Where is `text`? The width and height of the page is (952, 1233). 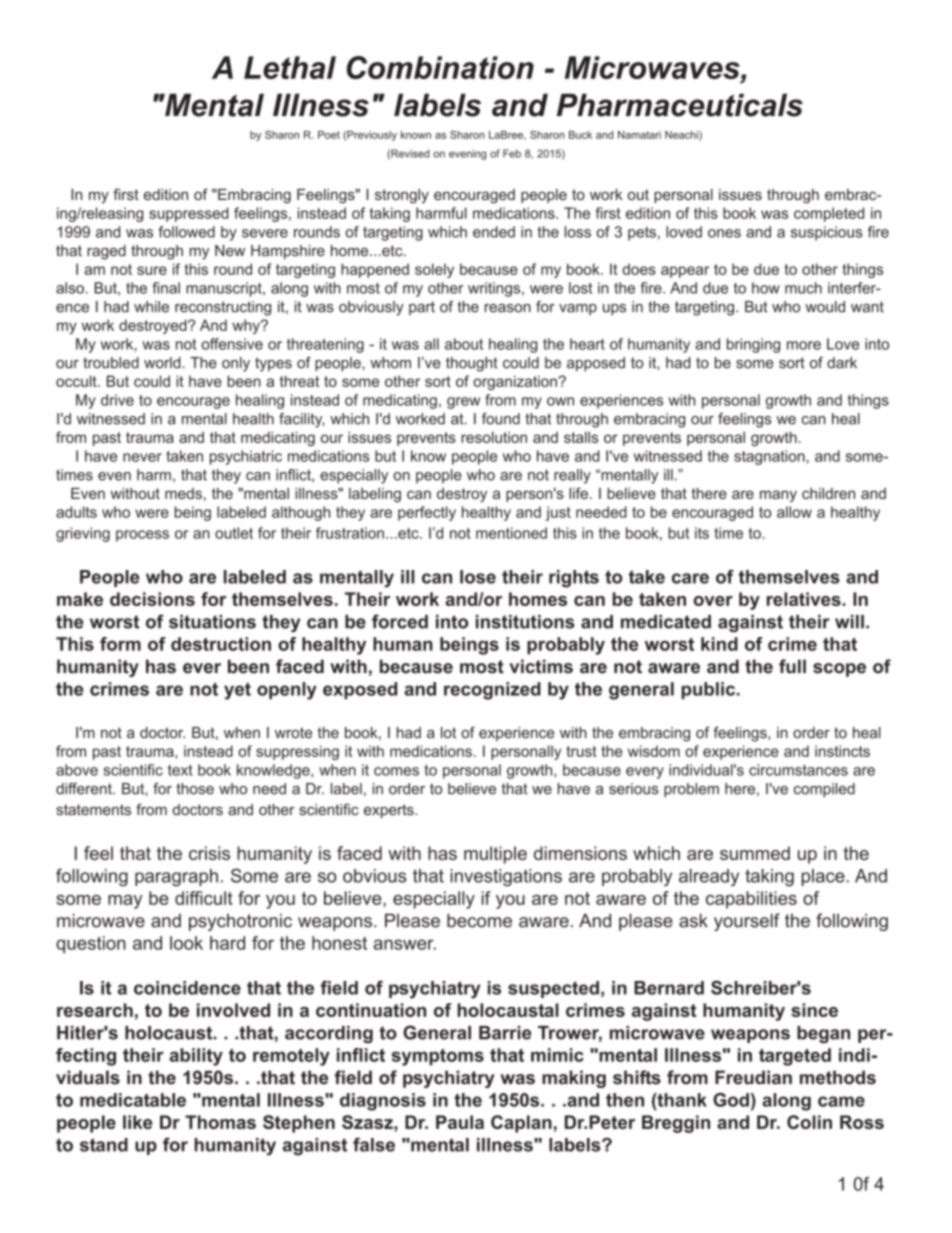 text is located at coordinates (180, 770).
